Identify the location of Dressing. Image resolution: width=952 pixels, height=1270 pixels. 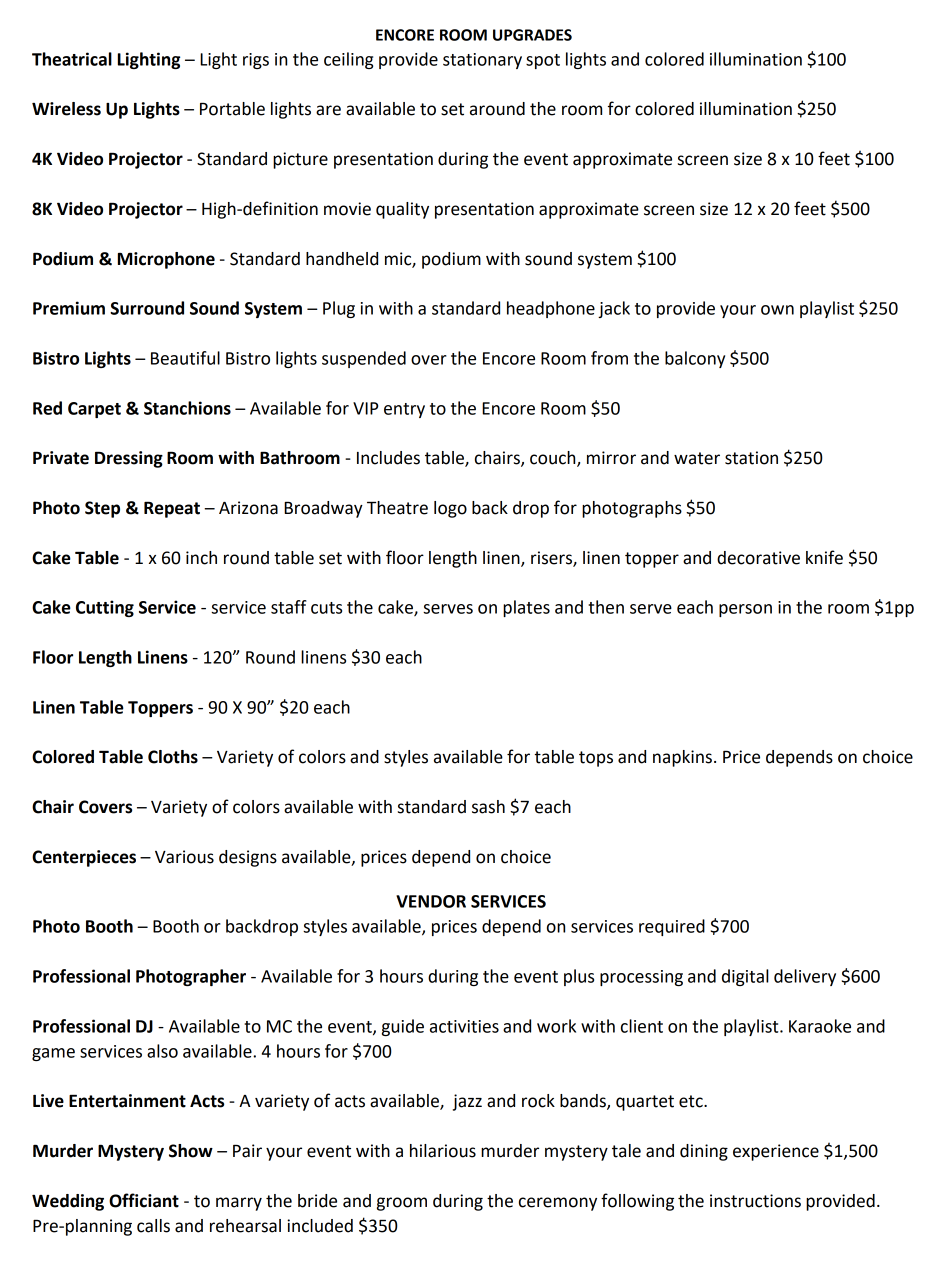
(129, 459).
